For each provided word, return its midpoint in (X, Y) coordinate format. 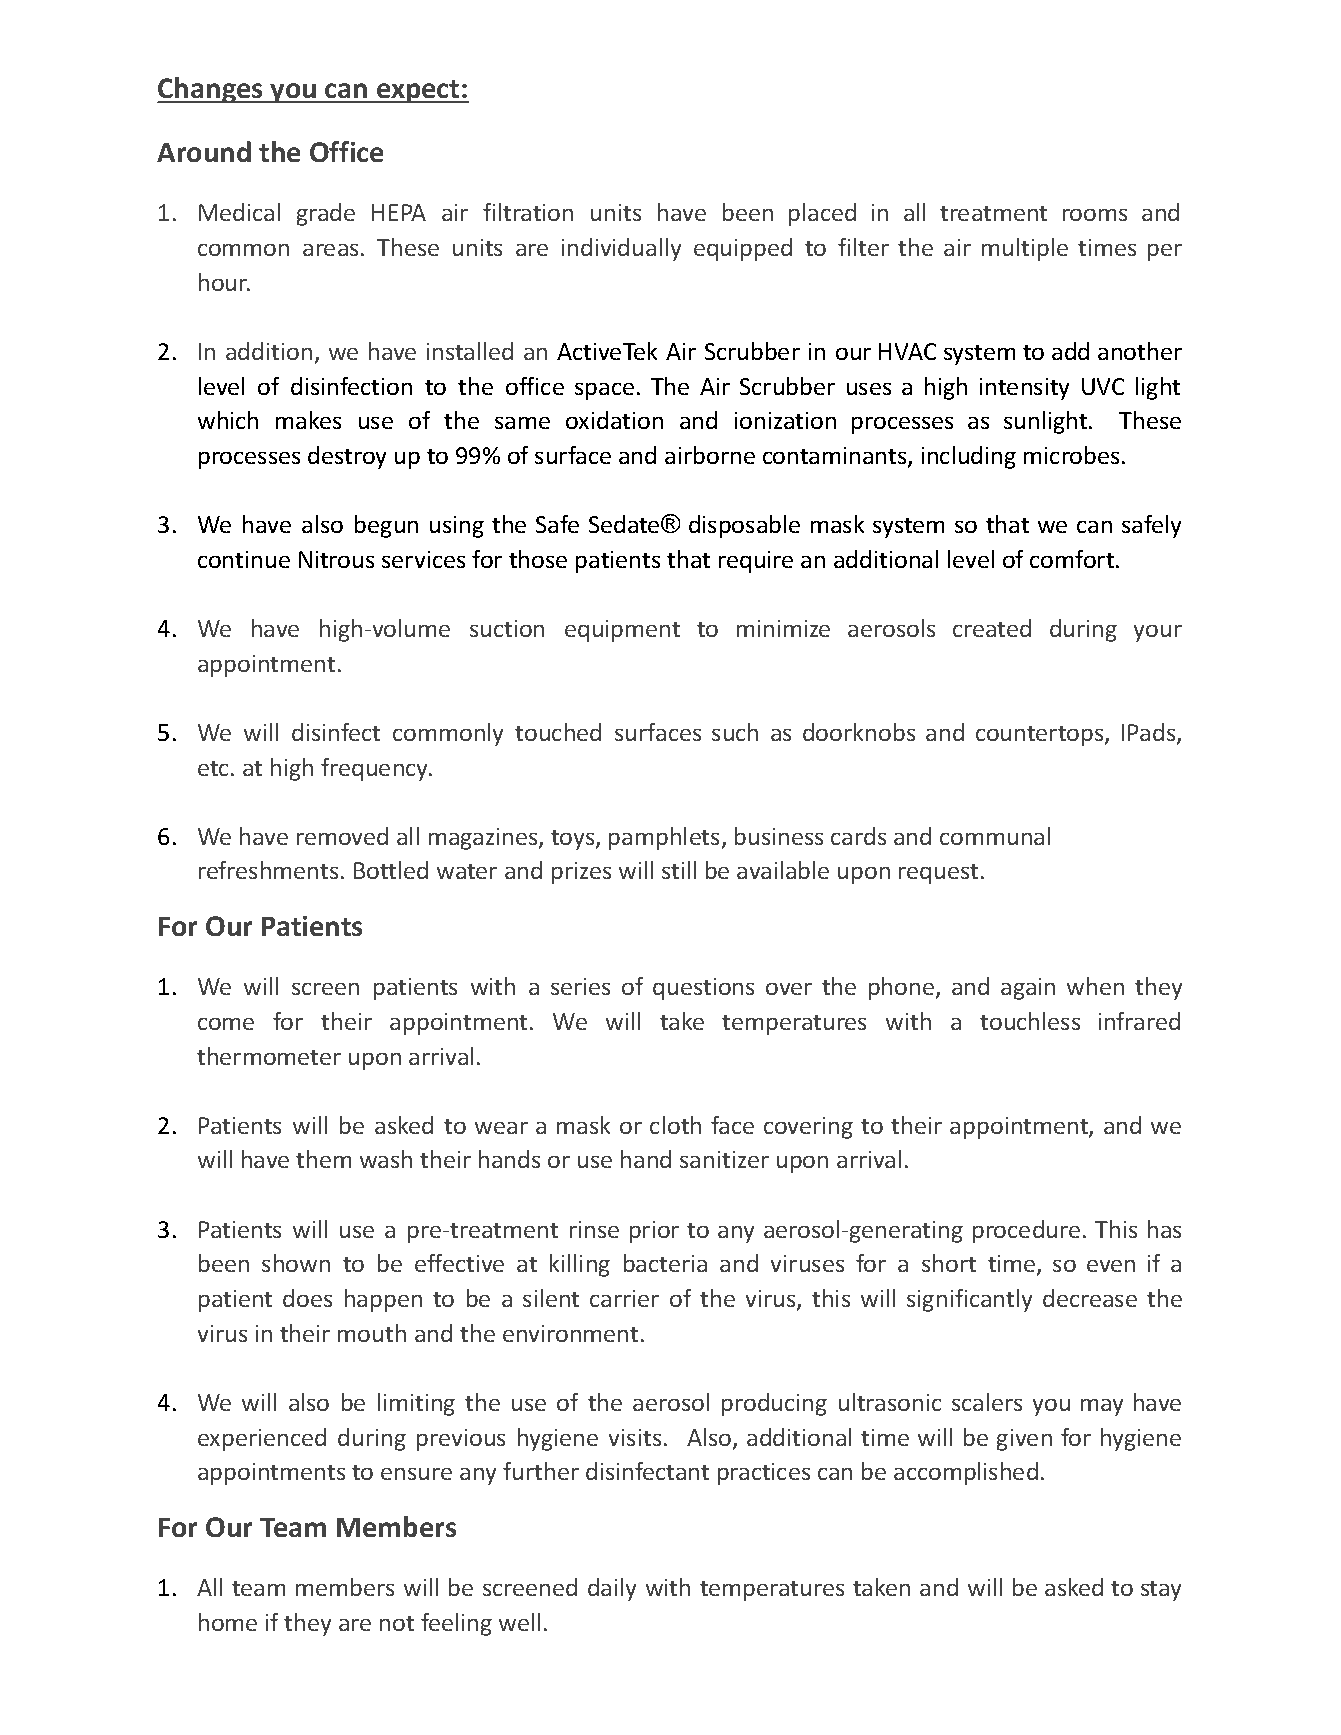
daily (612, 1589)
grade (326, 214)
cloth (675, 1125)
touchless (1030, 1021)
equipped (743, 249)
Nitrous (336, 559)
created (992, 628)
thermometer (269, 1056)
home (228, 1622)
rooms (1095, 215)
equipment (622, 631)
